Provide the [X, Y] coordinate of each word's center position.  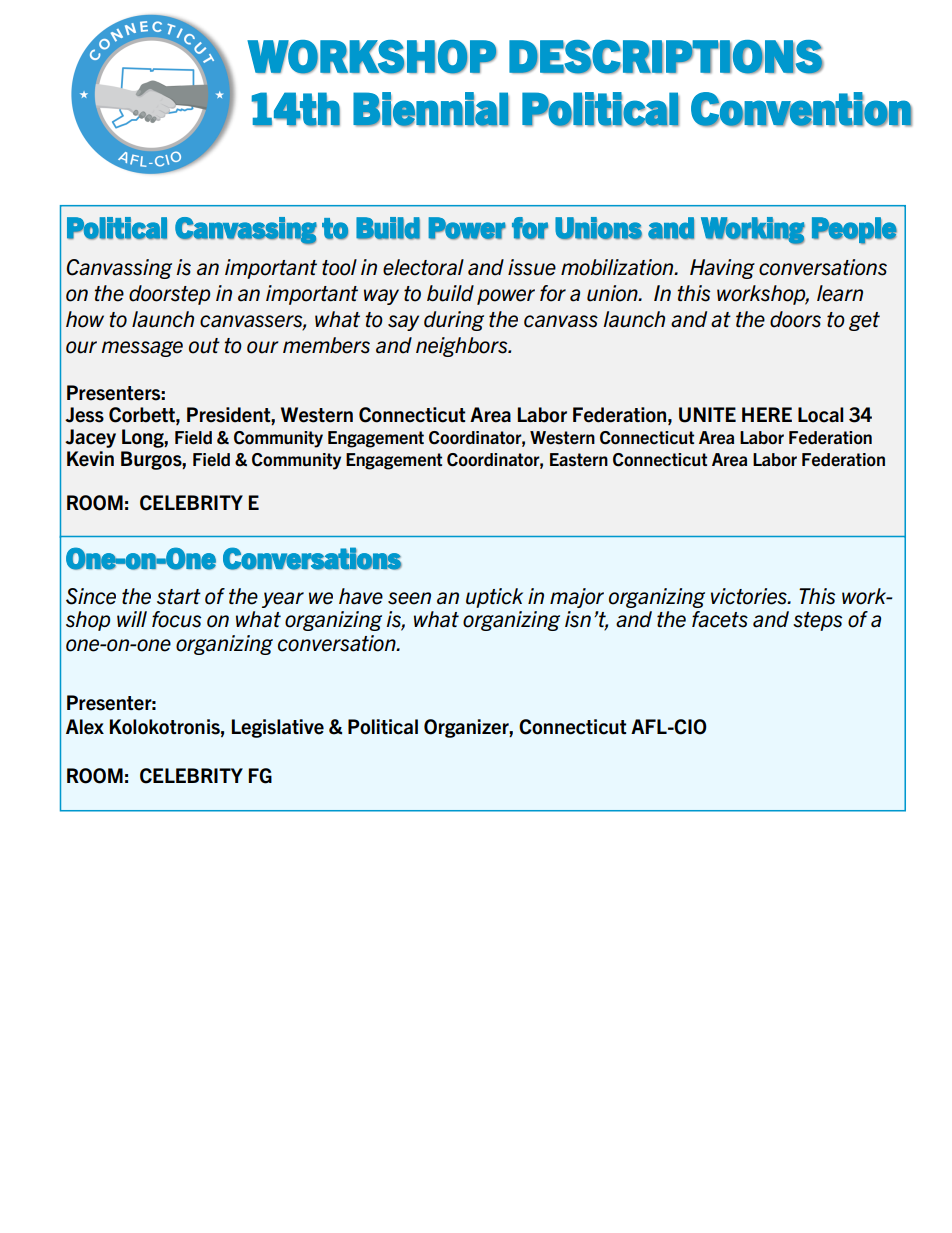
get [864, 321]
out [204, 346]
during [454, 321]
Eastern [579, 460]
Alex [85, 727]
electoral [423, 267]
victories [750, 596]
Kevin [90, 459]
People [854, 230]
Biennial [431, 109]
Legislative [278, 728]
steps [817, 621]
